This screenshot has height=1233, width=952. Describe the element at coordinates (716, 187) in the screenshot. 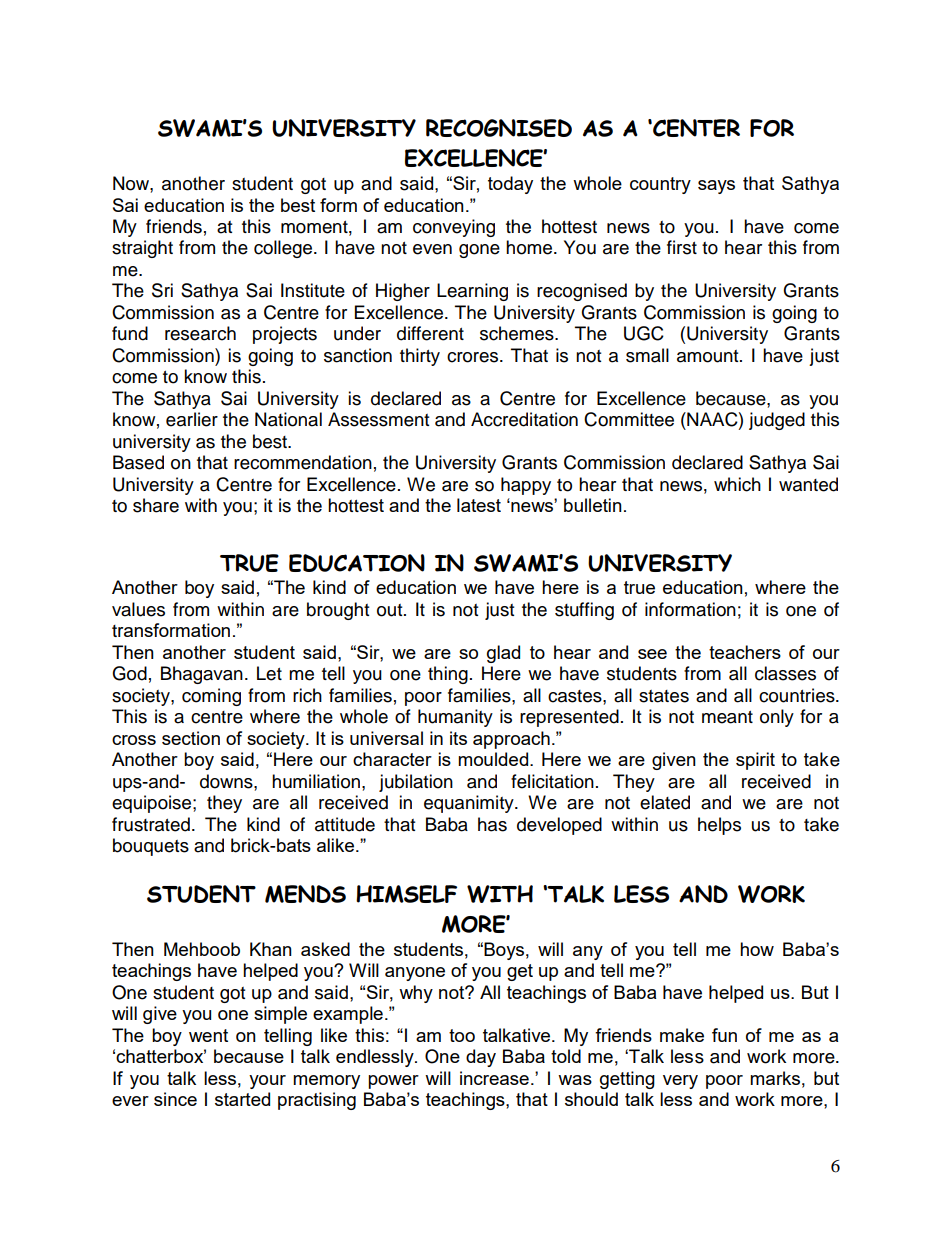

I see `says` at that location.
